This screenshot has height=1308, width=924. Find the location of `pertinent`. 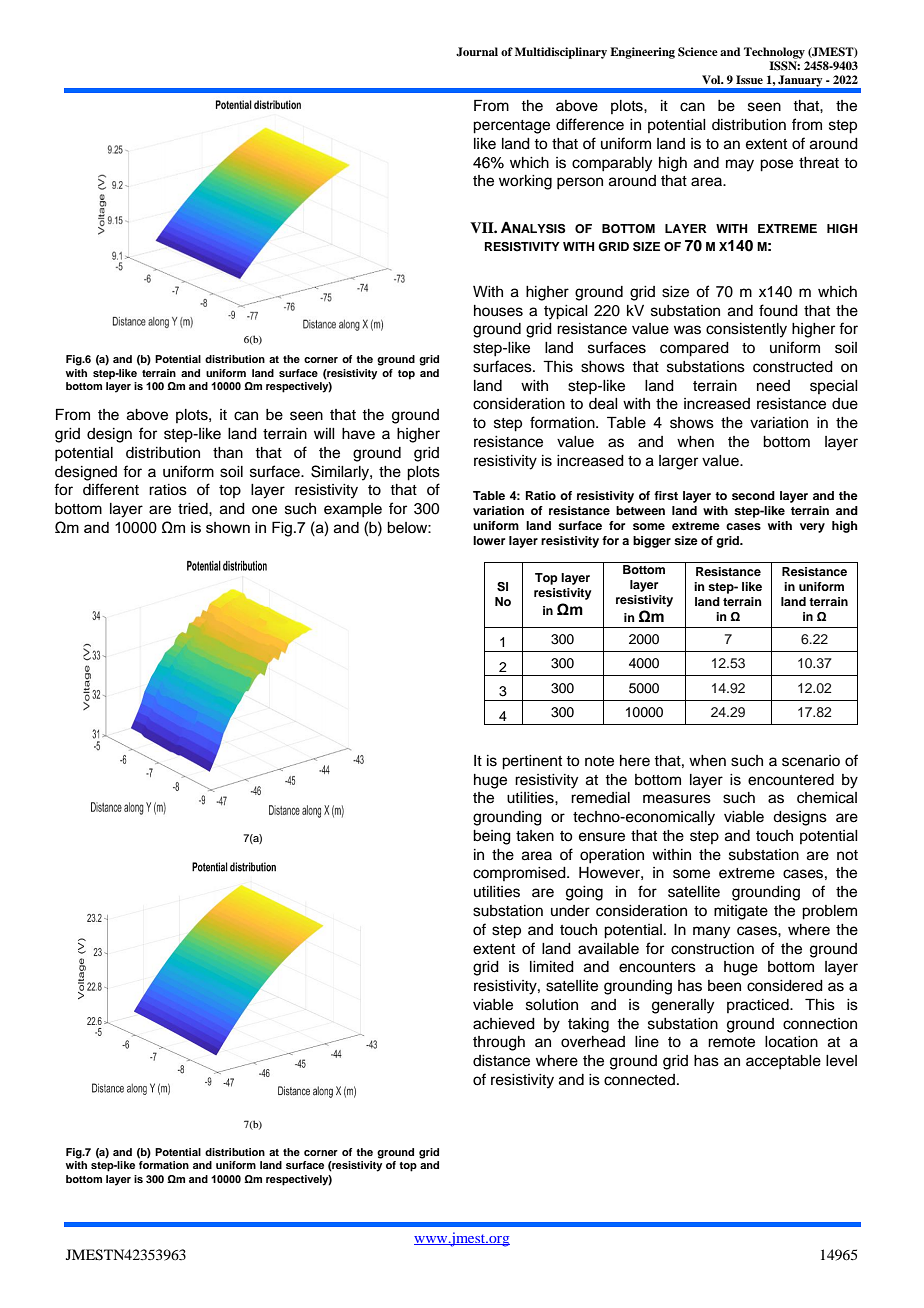

pertinent is located at coordinates (532, 762).
